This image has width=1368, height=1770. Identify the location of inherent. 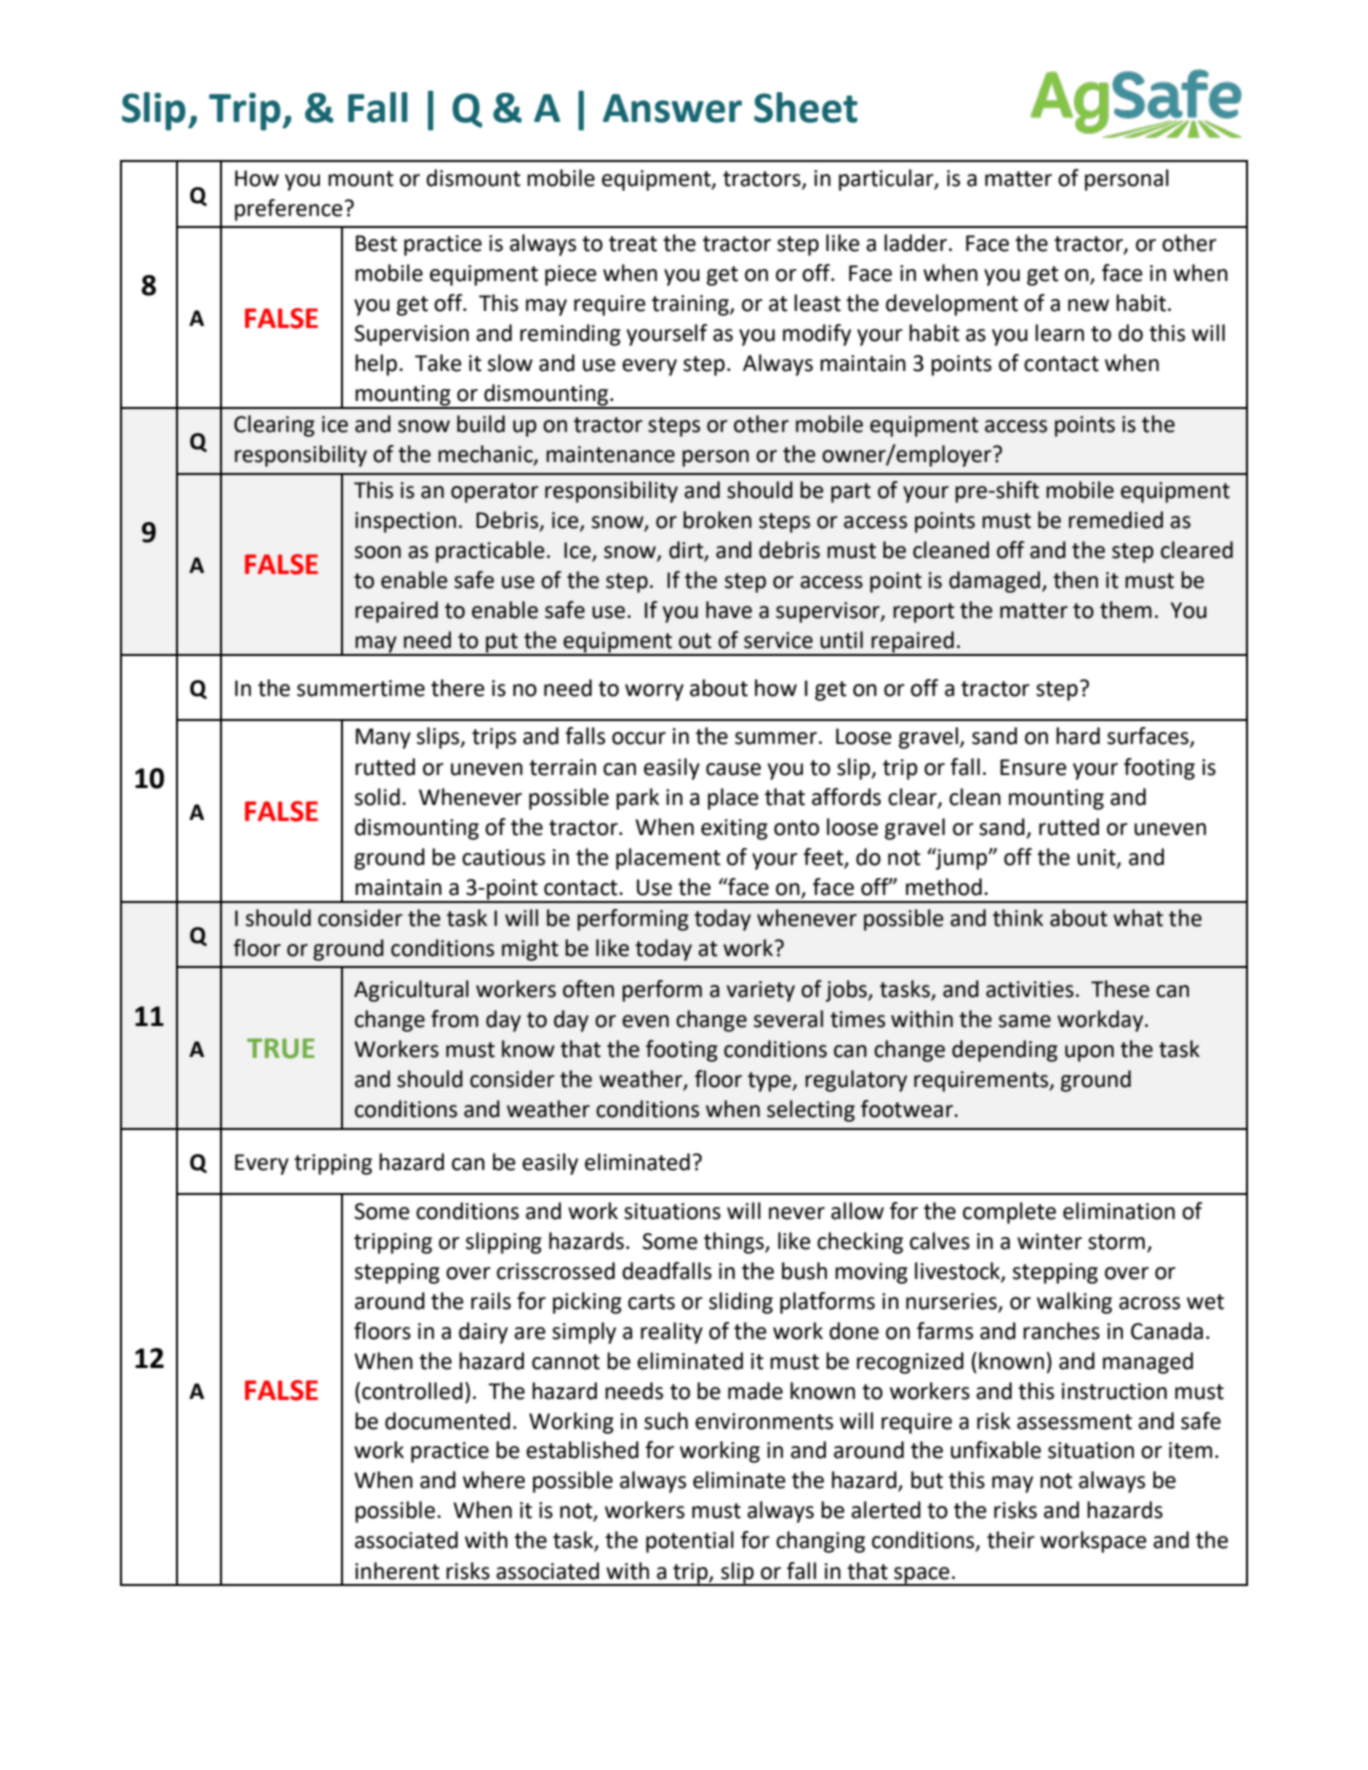
(397, 1571).
